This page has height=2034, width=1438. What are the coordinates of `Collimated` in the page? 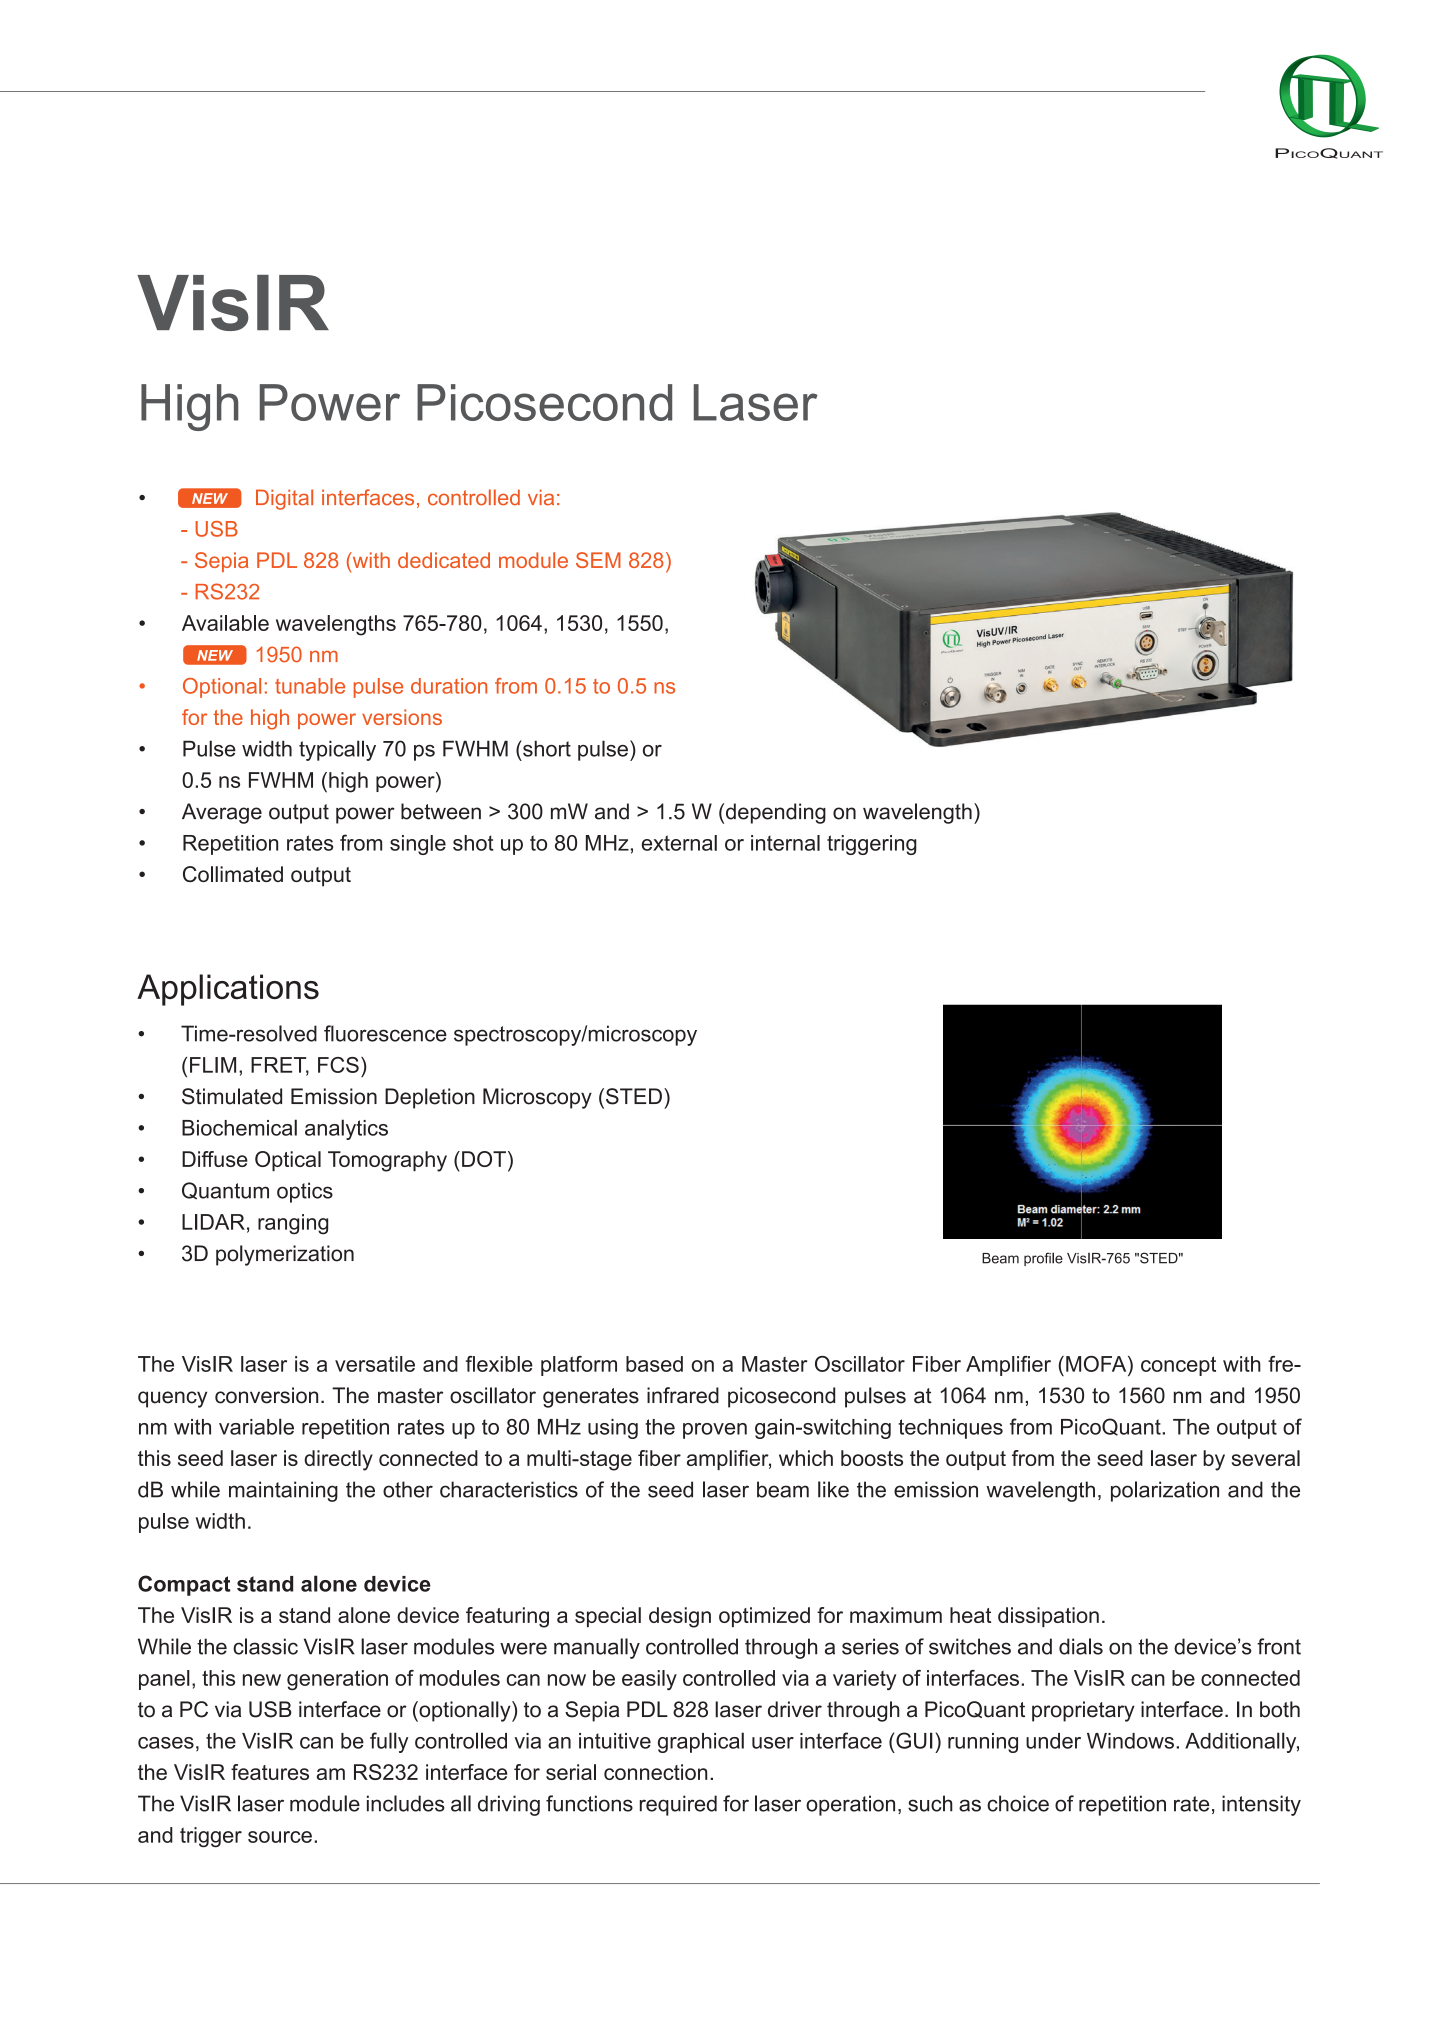 It's located at (233, 874).
